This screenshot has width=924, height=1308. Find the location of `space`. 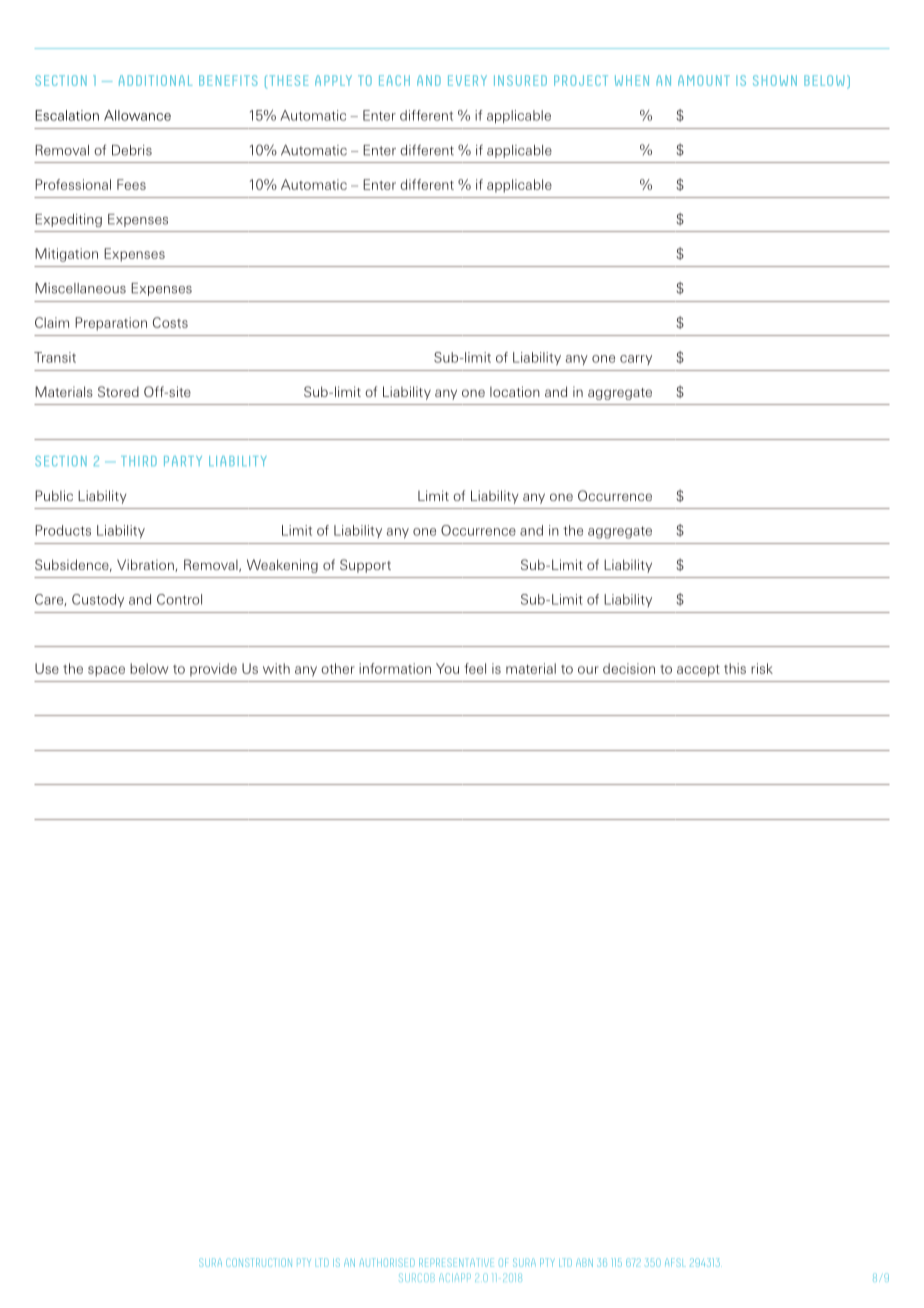

space is located at coordinates (106, 671).
